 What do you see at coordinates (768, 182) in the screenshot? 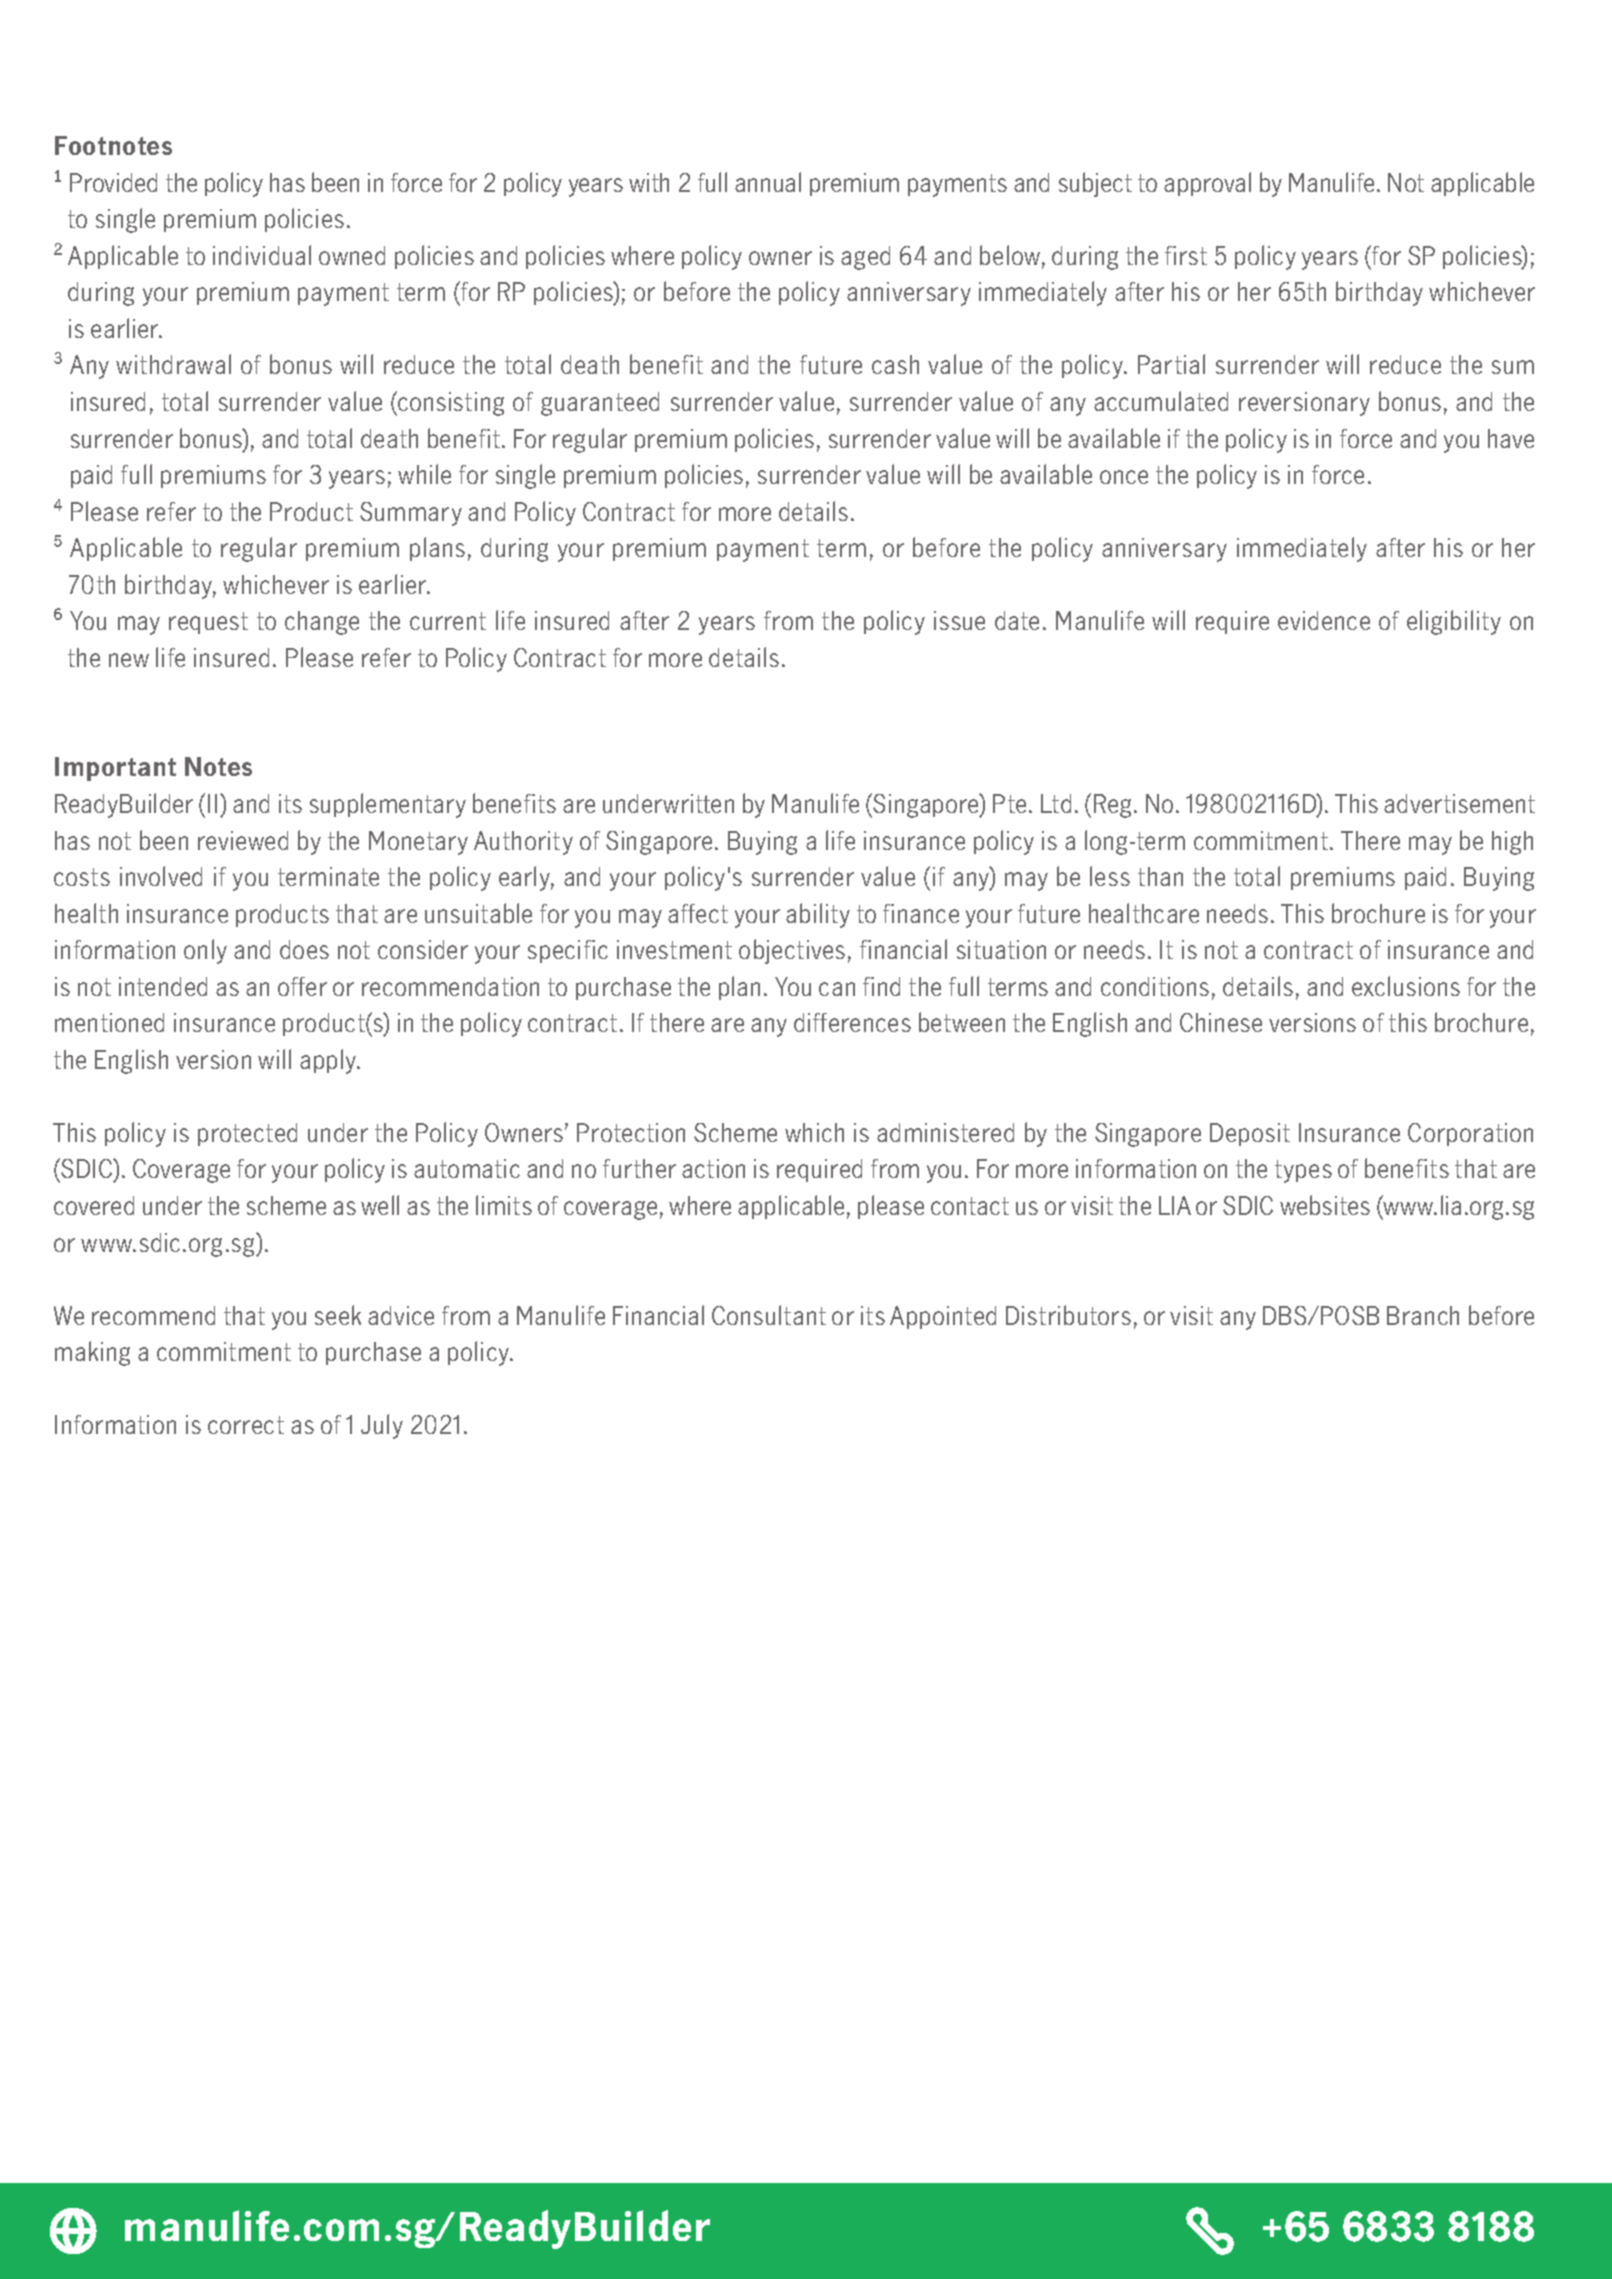
I see `annual` at bounding box center [768, 182].
